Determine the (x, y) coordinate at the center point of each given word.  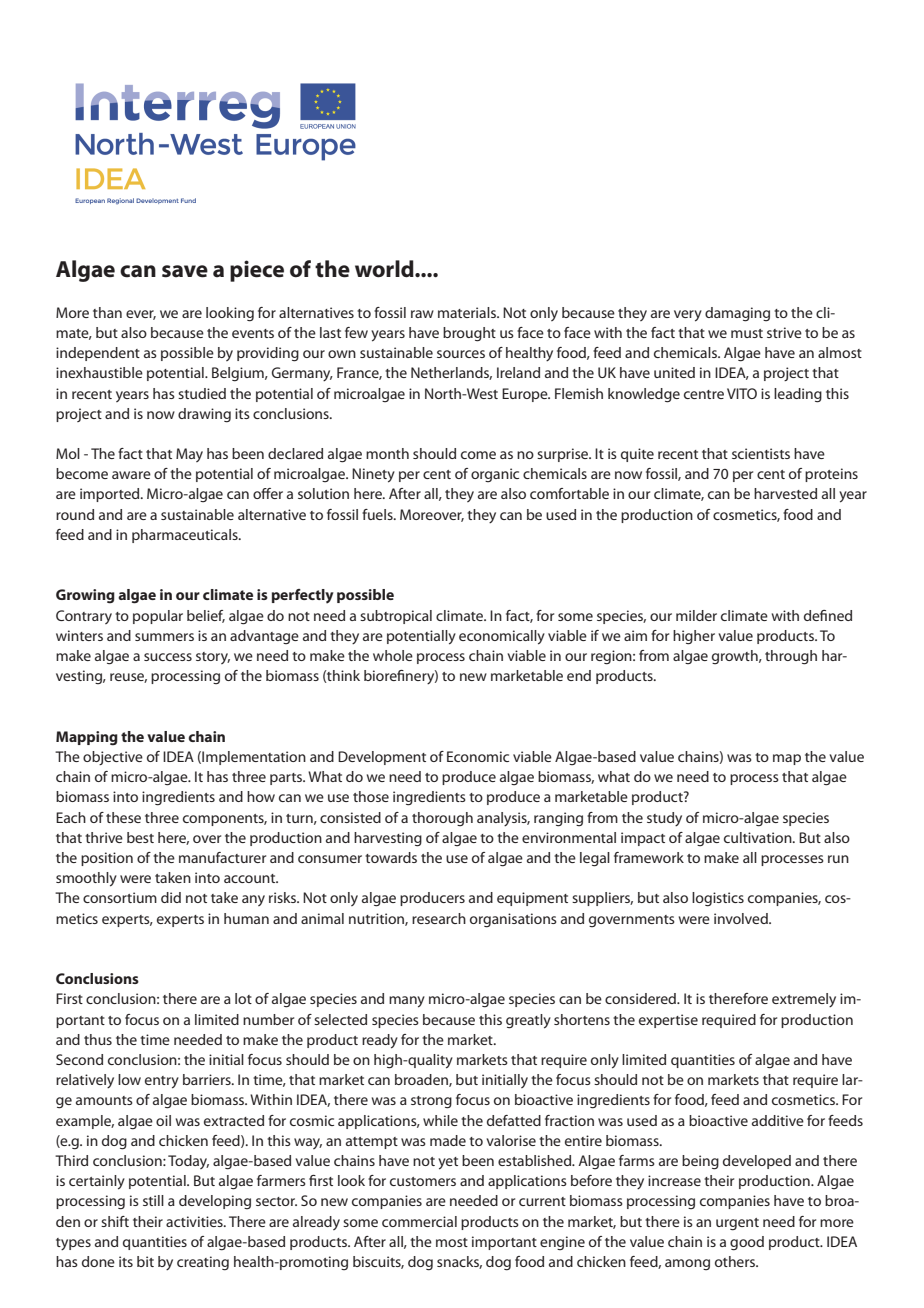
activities (195, 1221)
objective (113, 758)
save (185, 271)
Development (382, 758)
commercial (419, 1221)
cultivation (759, 837)
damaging (737, 314)
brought (469, 334)
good (747, 1243)
